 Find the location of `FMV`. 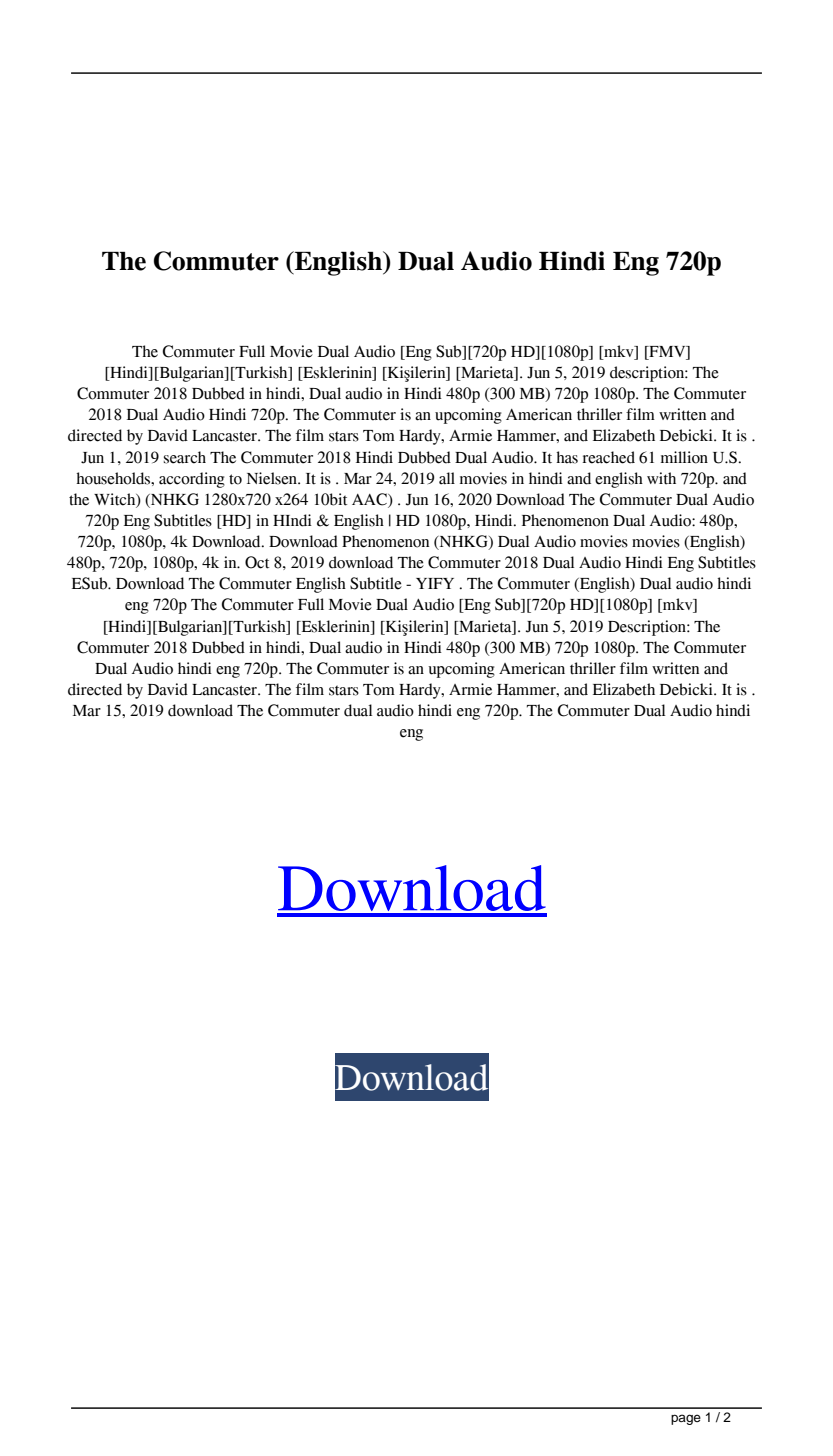

FMV is located at coordinates (667, 353).
